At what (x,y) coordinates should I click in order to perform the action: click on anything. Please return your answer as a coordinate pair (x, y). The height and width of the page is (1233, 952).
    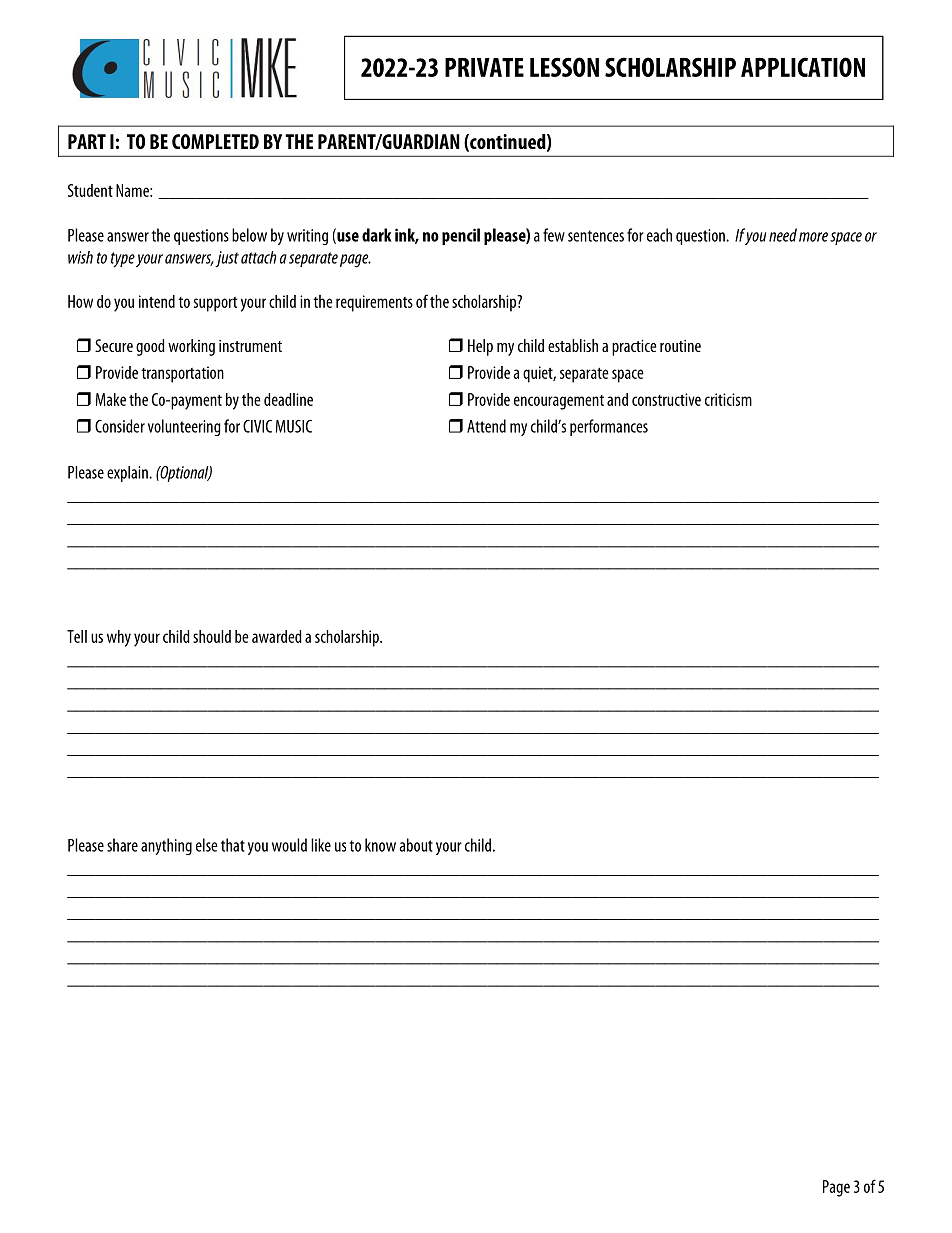
    Looking at the image, I should click on (166, 846).
